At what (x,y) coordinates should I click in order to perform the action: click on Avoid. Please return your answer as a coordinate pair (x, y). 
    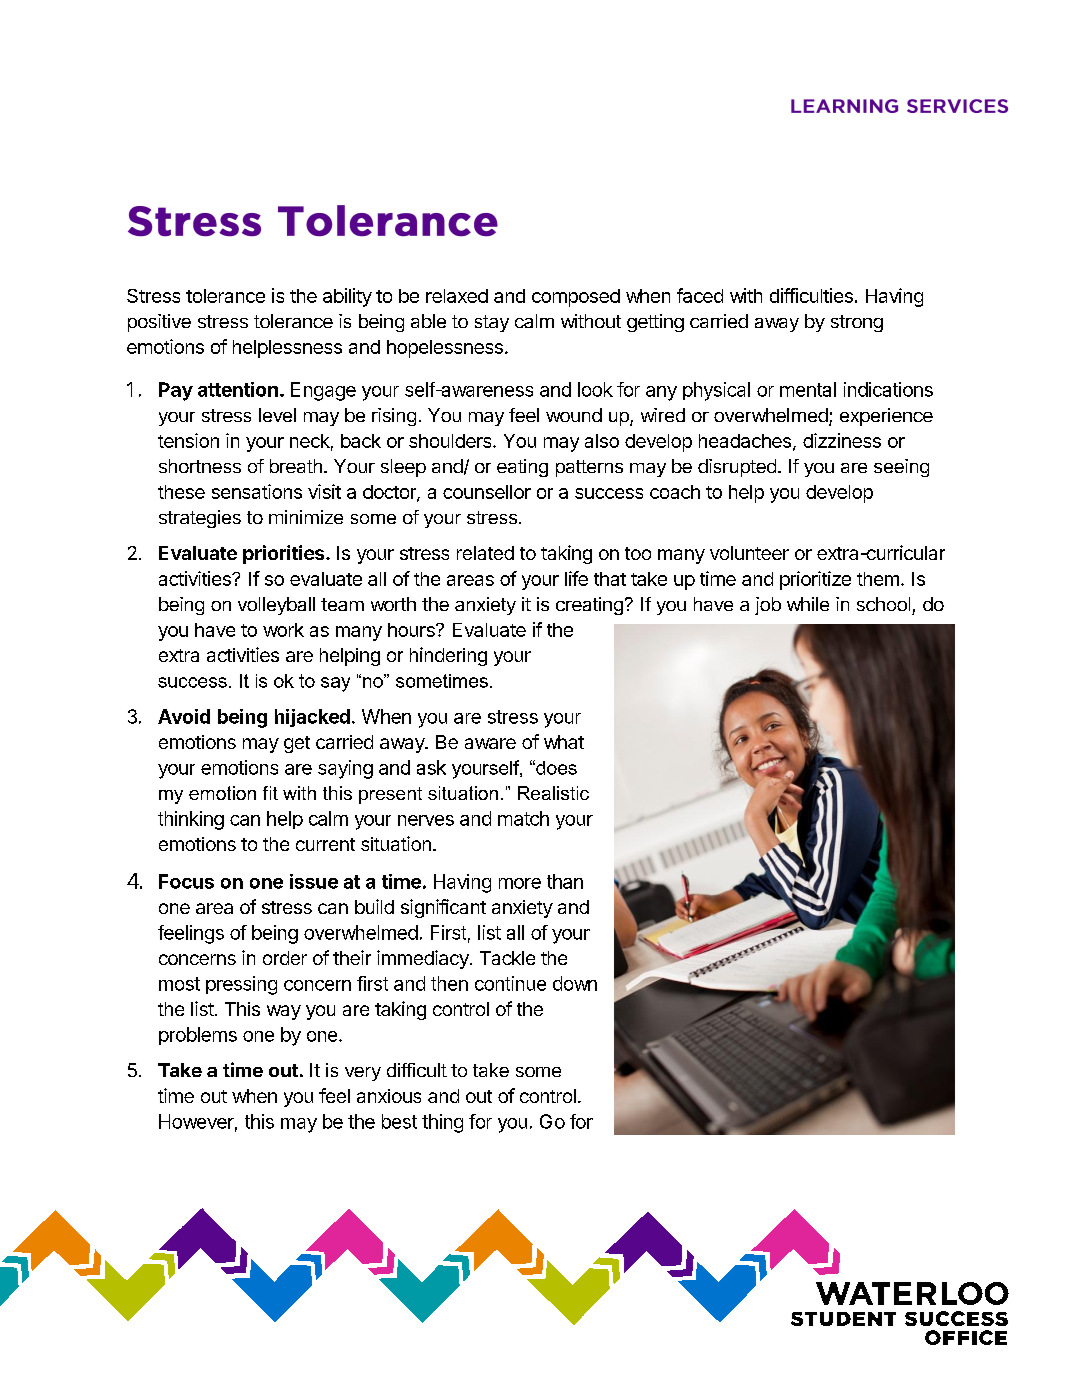
    Looking at the image, I should click on (184, 716).
